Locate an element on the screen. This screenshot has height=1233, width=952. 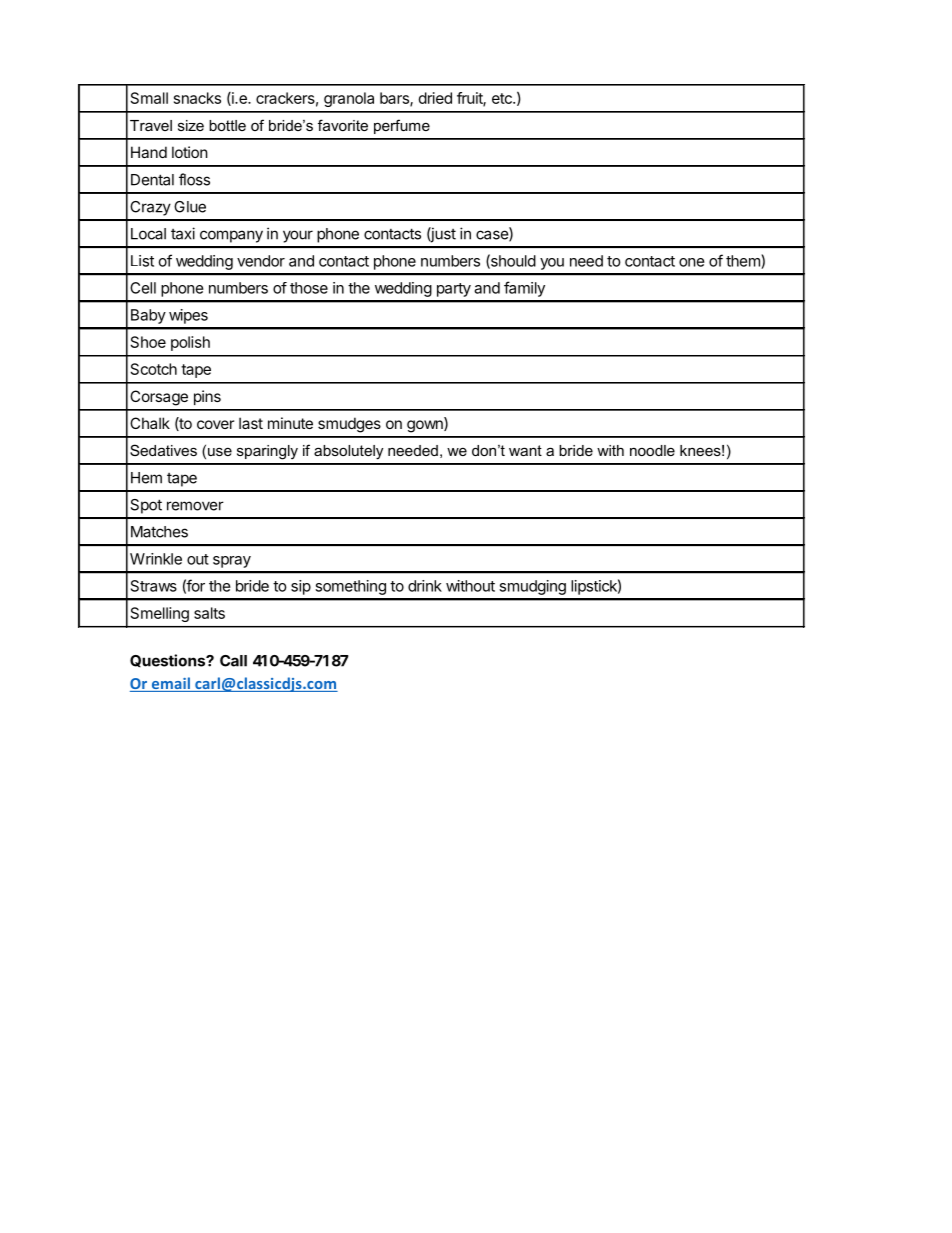
smudges is located at coordinates (349, 425).
